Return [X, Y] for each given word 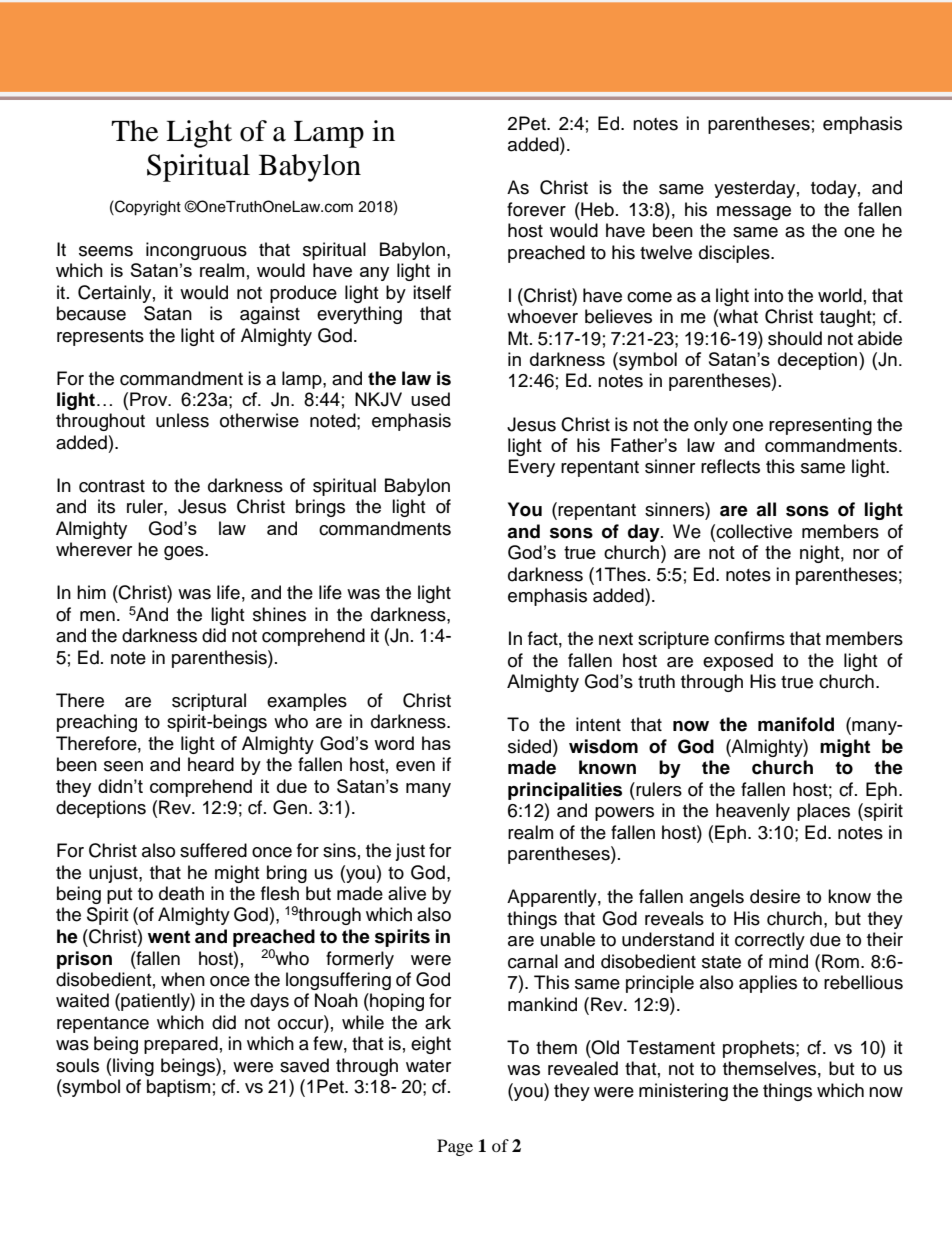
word [394, 743]
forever [536, 209]
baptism [178, 1088]
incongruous [196, 251]
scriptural [209, 702]
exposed [738, 662]
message [754, 213]
